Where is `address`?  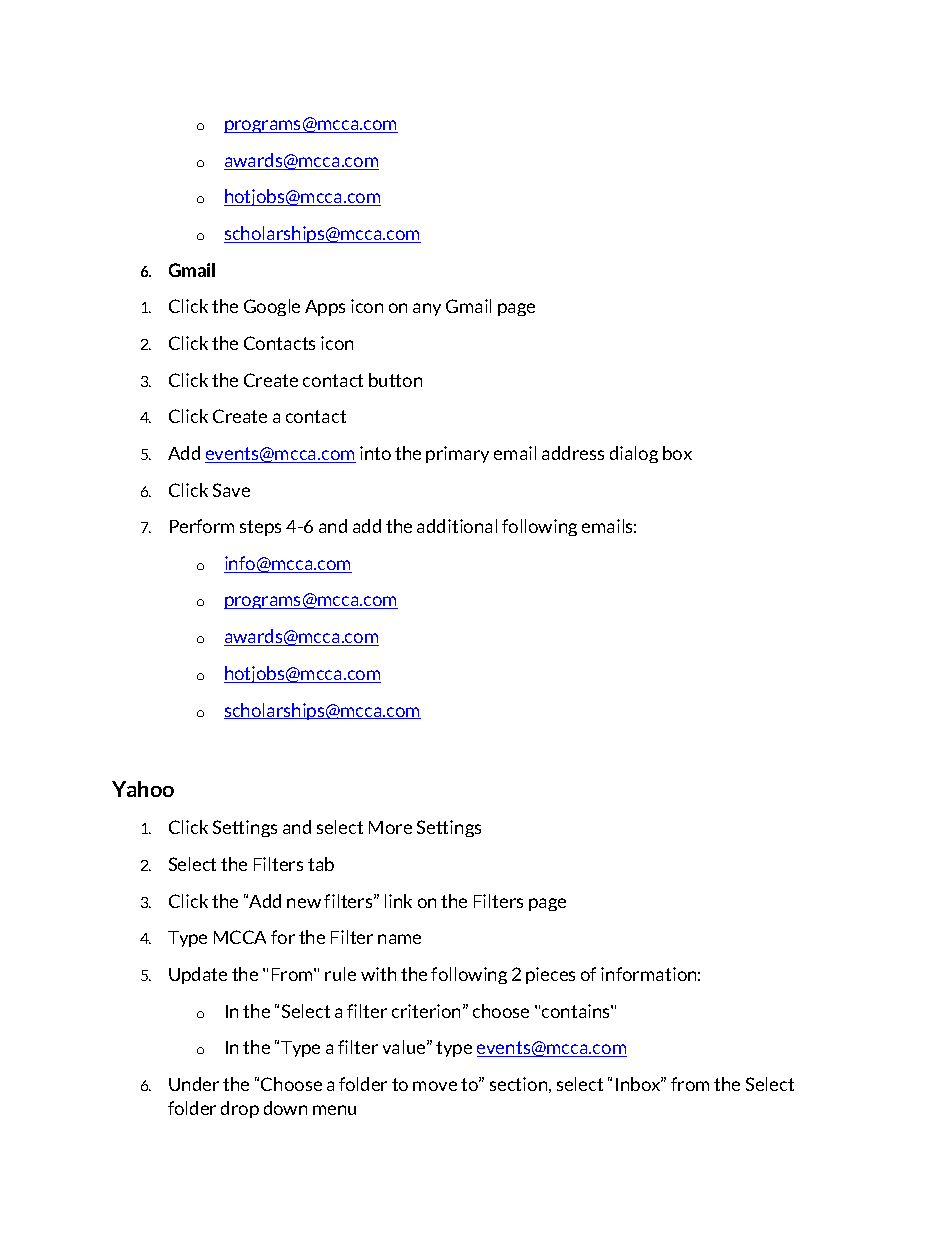 address is located at coordinates (573, 453).
